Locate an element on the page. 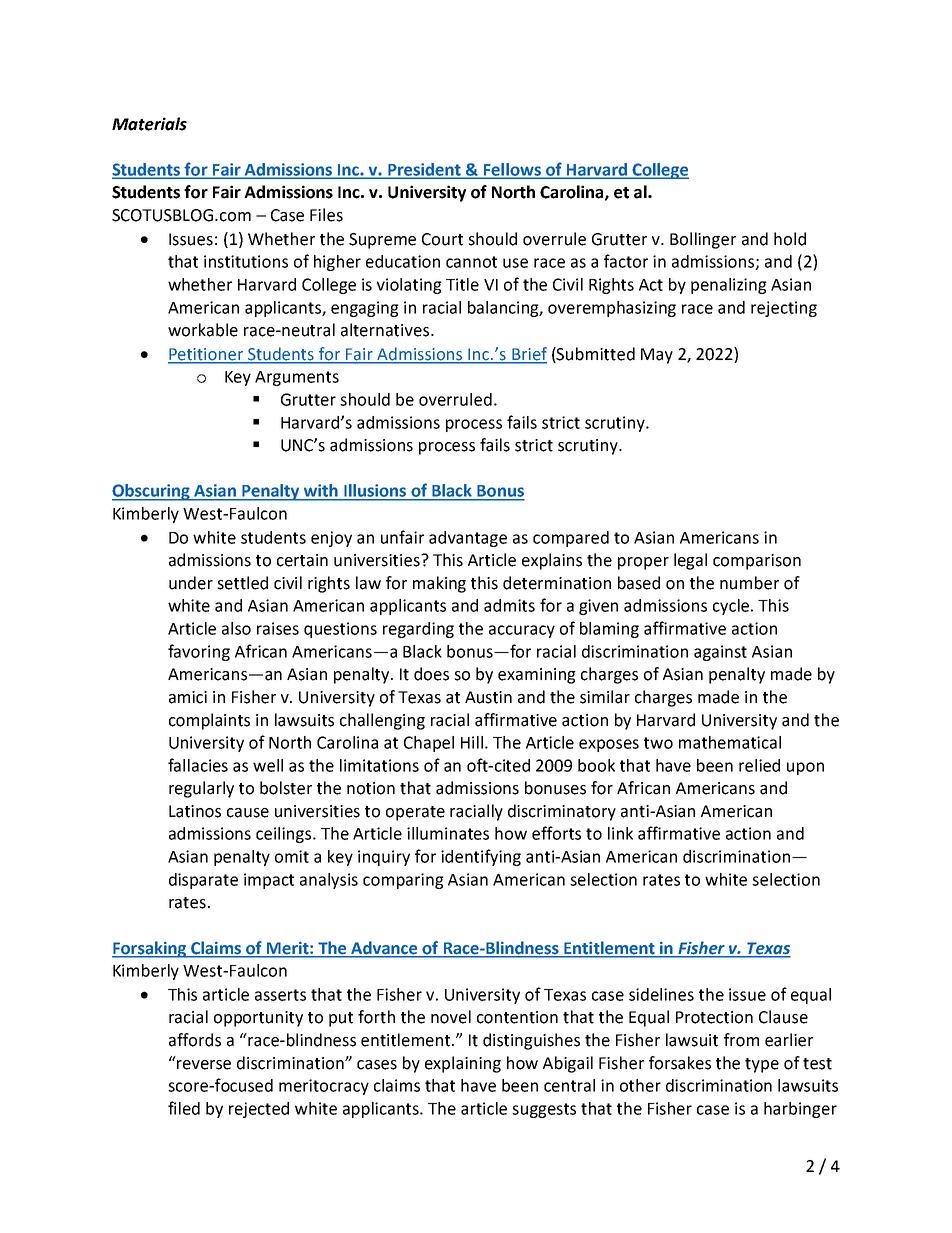  reverse is located at coordinates (204, 1065).
